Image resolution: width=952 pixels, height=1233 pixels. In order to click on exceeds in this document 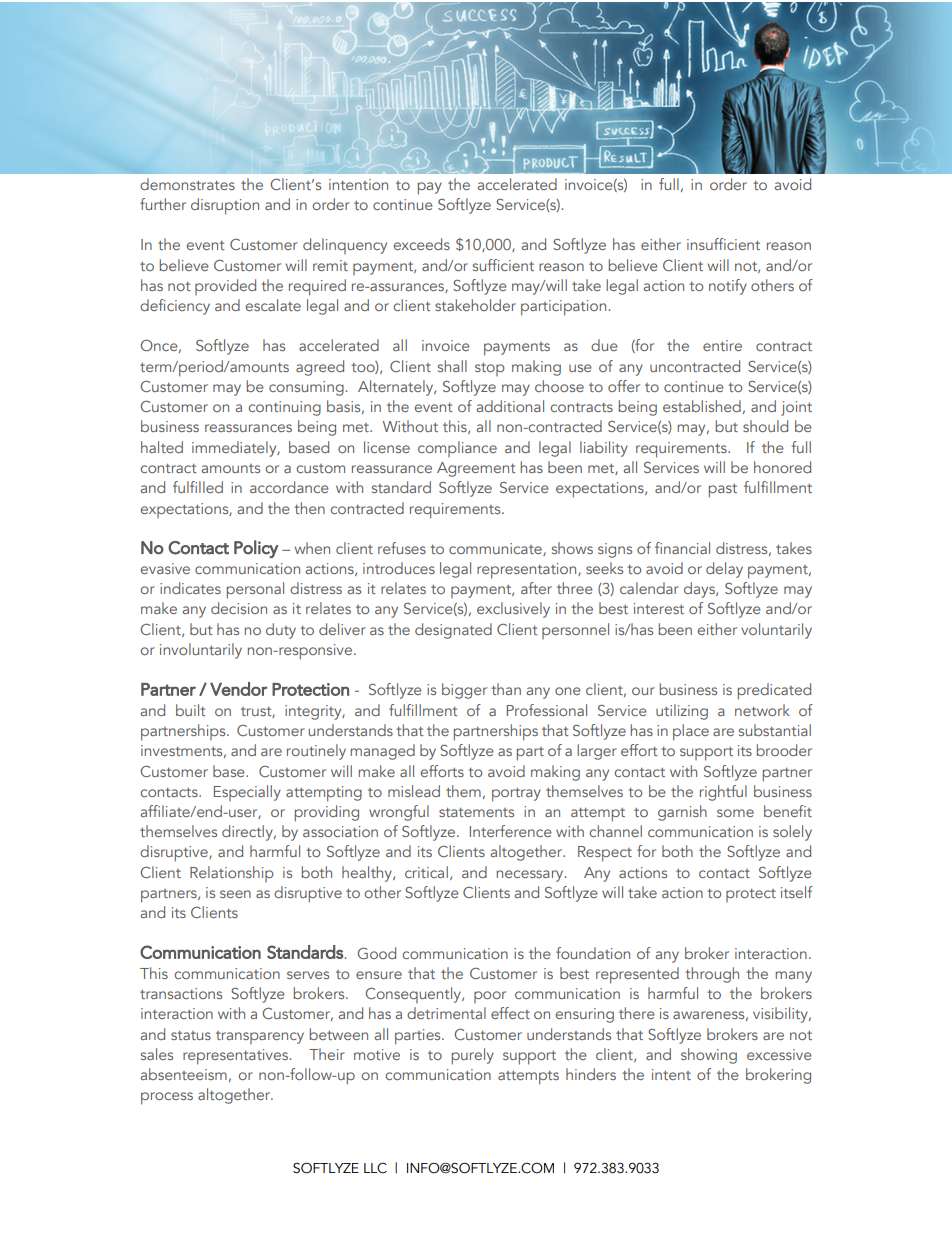, I will do `click(421, 244)`.
